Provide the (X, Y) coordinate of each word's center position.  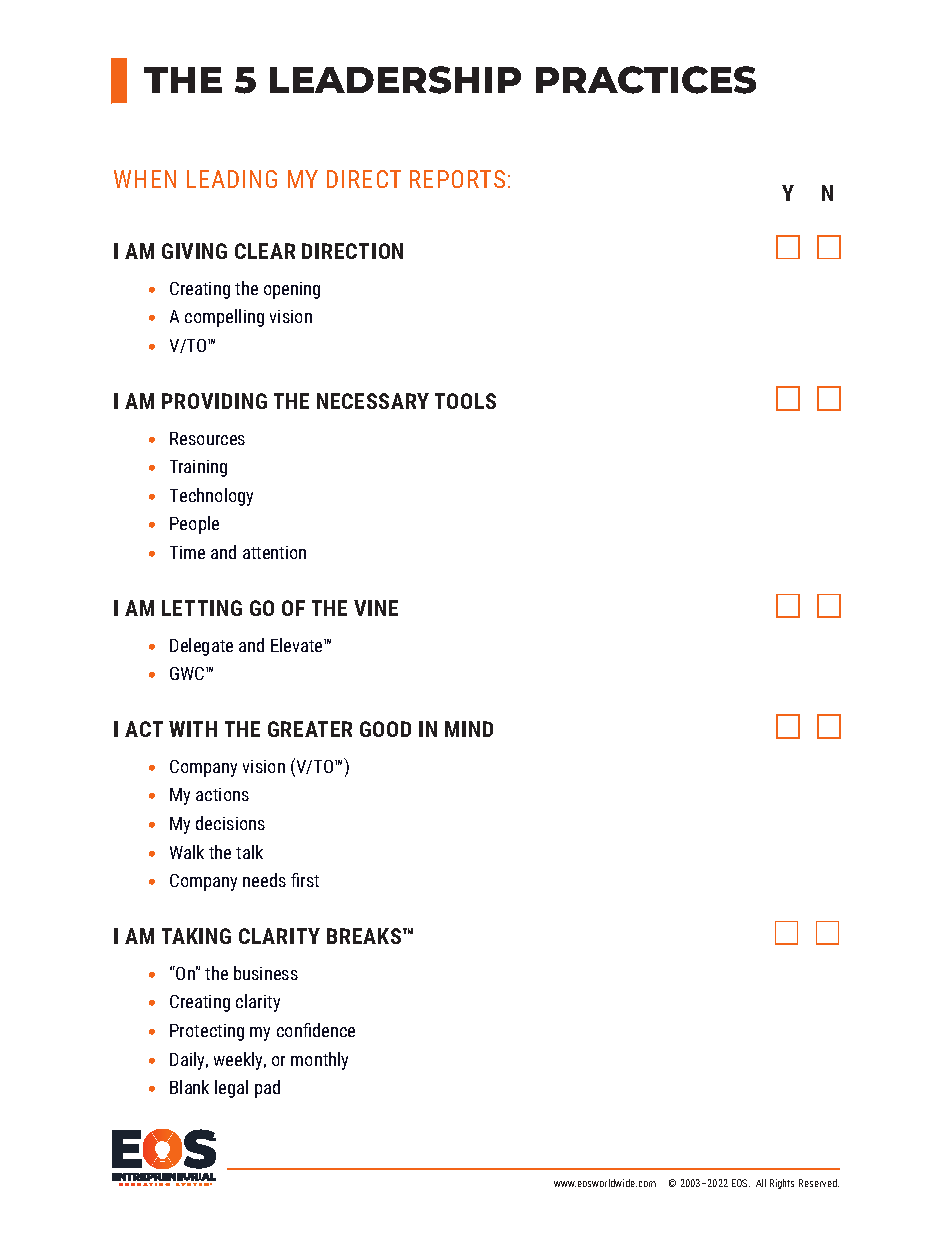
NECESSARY (373, 401)
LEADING (232, 179)
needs (264, 880)
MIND (469, 729)
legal (231, 1089)
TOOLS (465, 401)
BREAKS (365, 936)
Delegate (201, 647)
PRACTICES (646, 80)
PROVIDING (214, 401)
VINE (376, 608)
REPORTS (457, 179)
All (761, 1183)
